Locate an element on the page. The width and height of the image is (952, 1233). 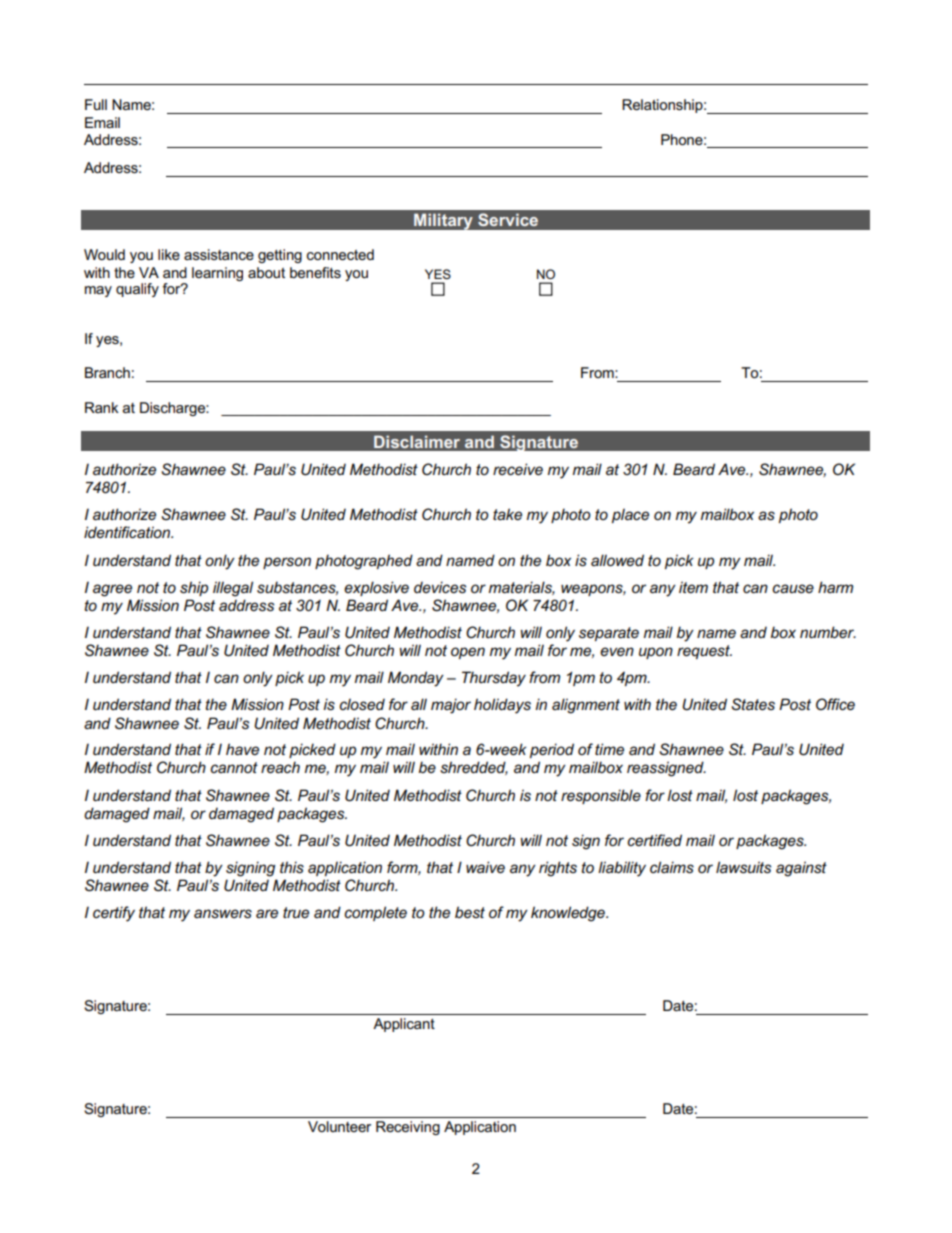
Disclaimer is located at coordinates (417, 441).
